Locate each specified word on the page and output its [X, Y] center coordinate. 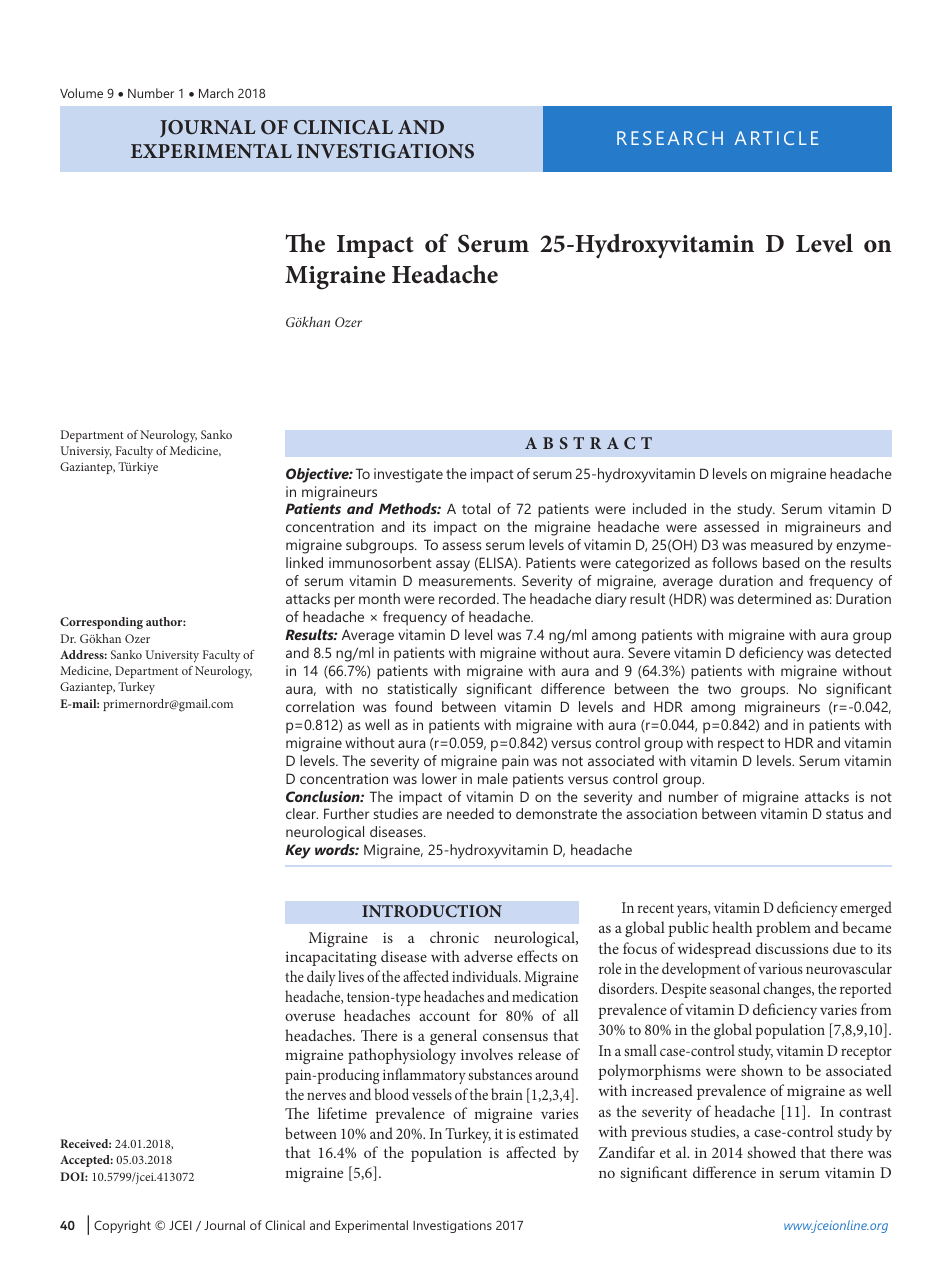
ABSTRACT [588, 443]
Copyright [122, 1226]
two [719, 689]
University [172, 656]
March [216, 93]
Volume [81, 93]
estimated [549, 1133]
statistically [422, 690]
